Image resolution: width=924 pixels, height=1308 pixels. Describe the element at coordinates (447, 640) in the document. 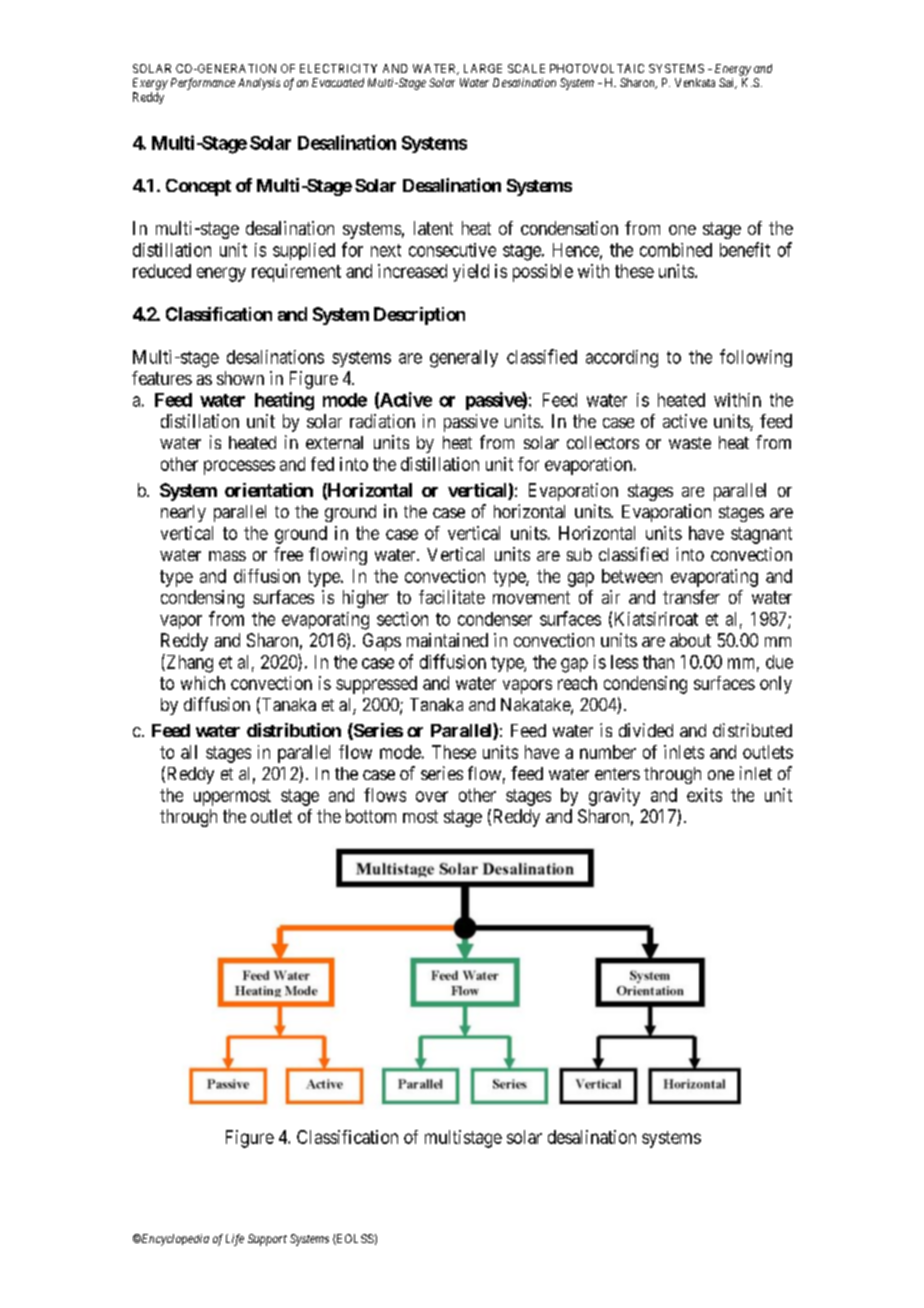

I see `maintained` at that location.
